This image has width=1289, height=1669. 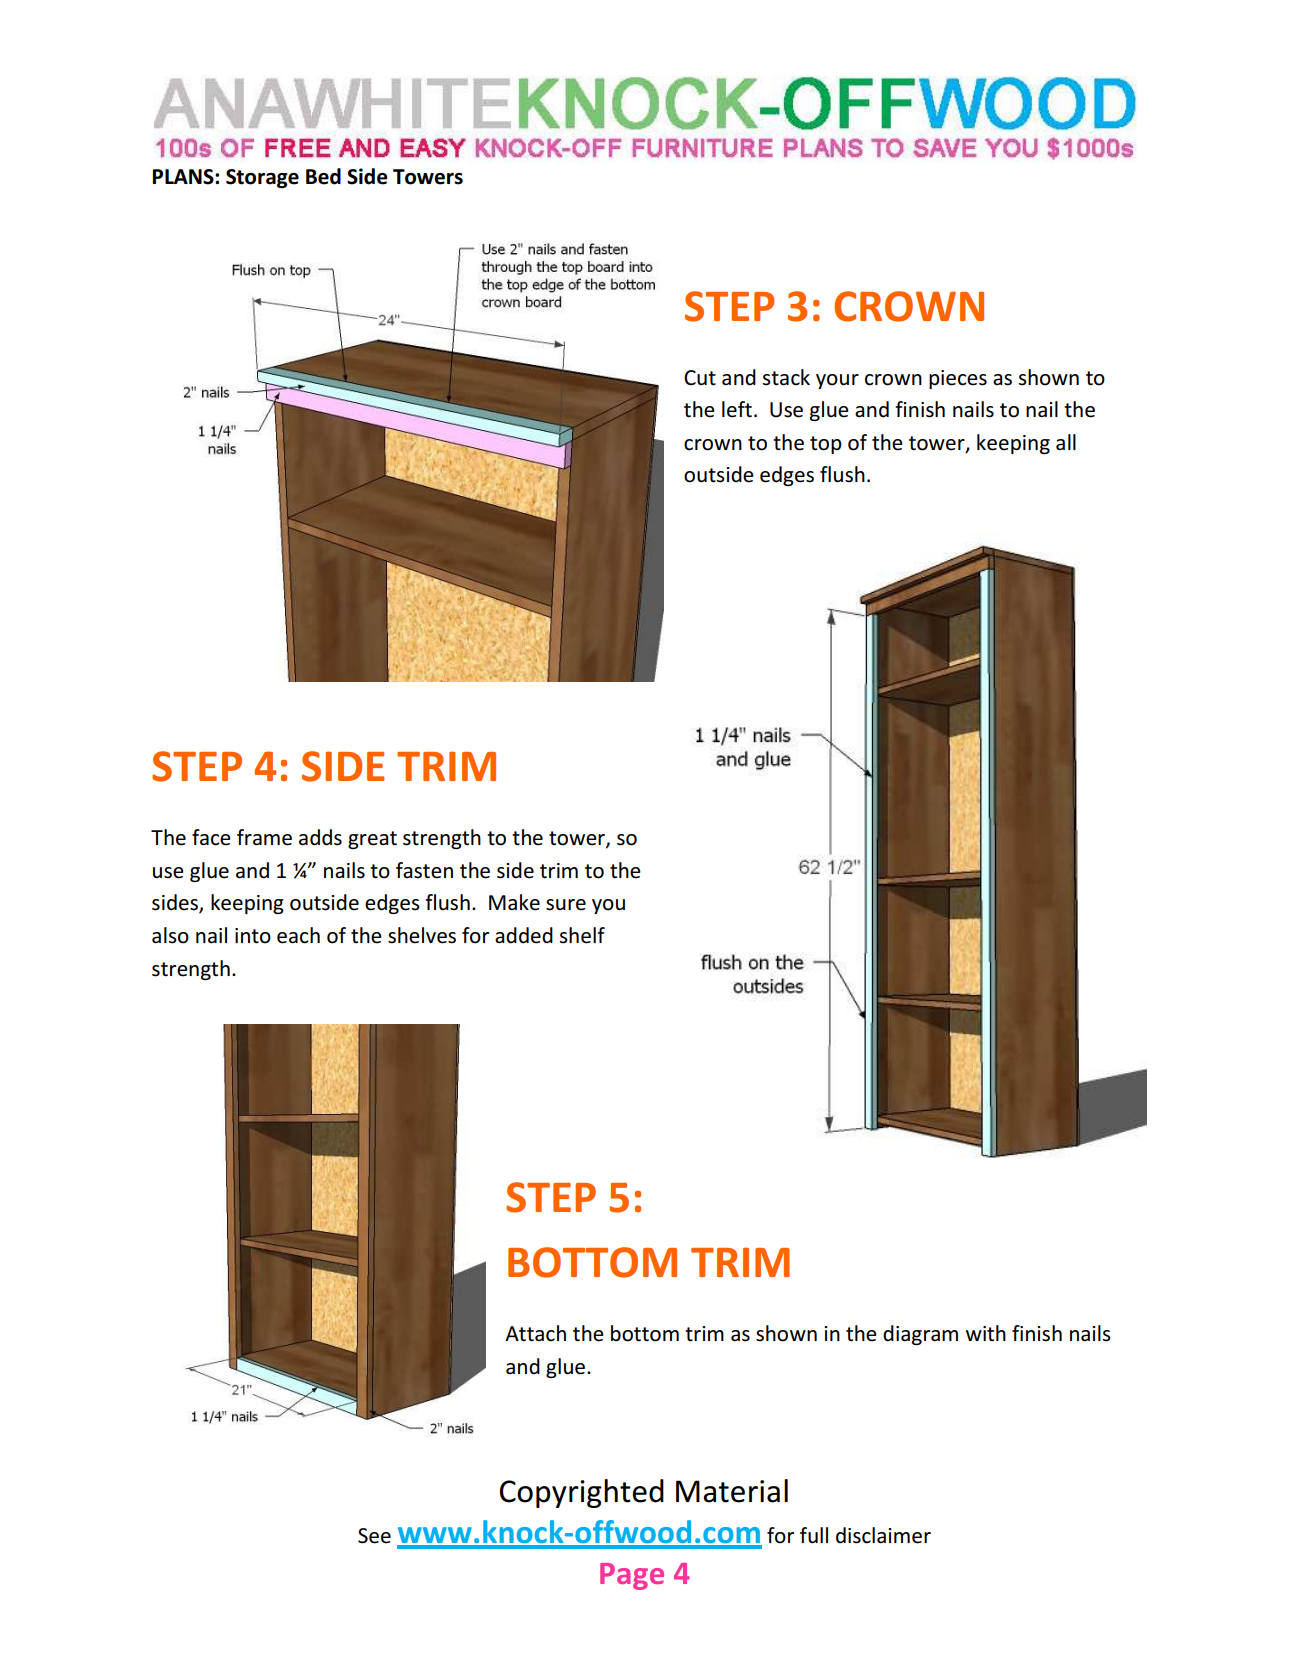 I want to click on into, so click(x=253, y=936).
